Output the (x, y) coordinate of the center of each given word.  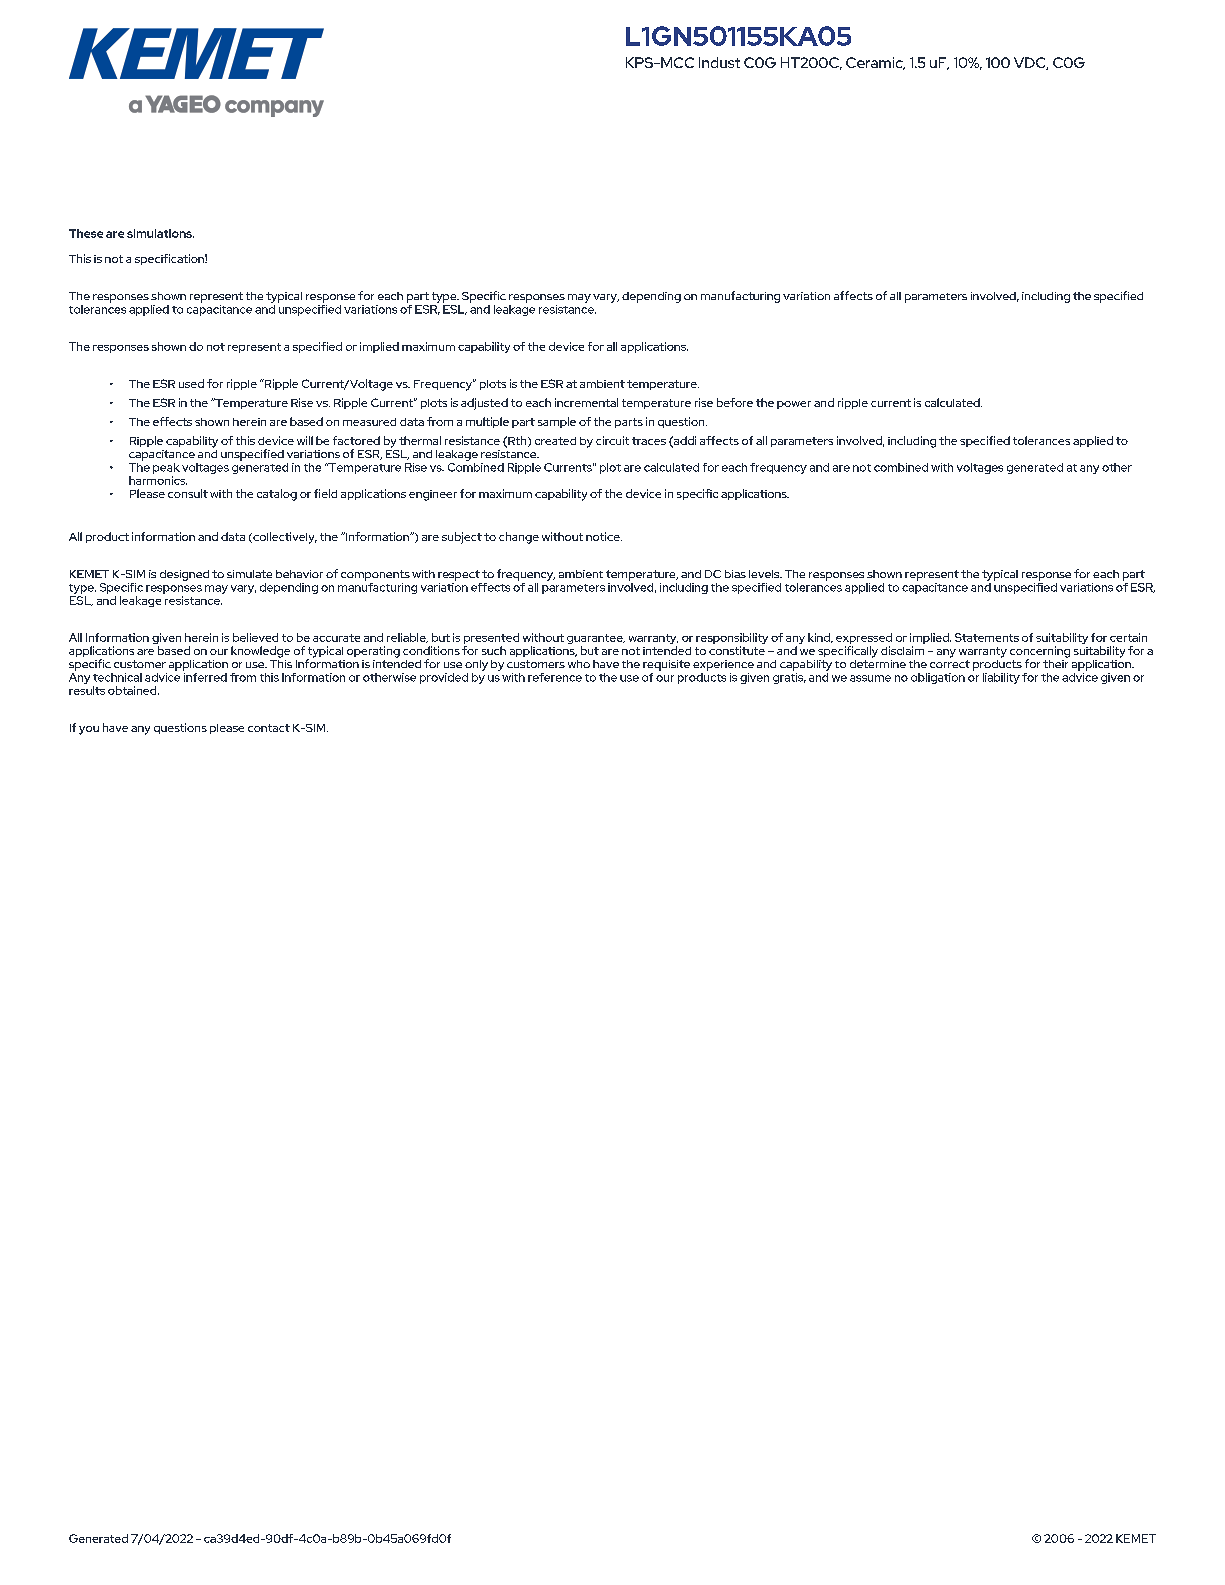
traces (649, 441)
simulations (160, 233)
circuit (612, 440)
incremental (586, 402)
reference (555, 677)
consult (188, 493)
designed (184, 575)
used (191, 383)
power (794, 405)
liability (1001, 678)
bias (735, 574)
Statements (987, 637)
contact (269, 728)
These (86, 233)
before (735, 402)
